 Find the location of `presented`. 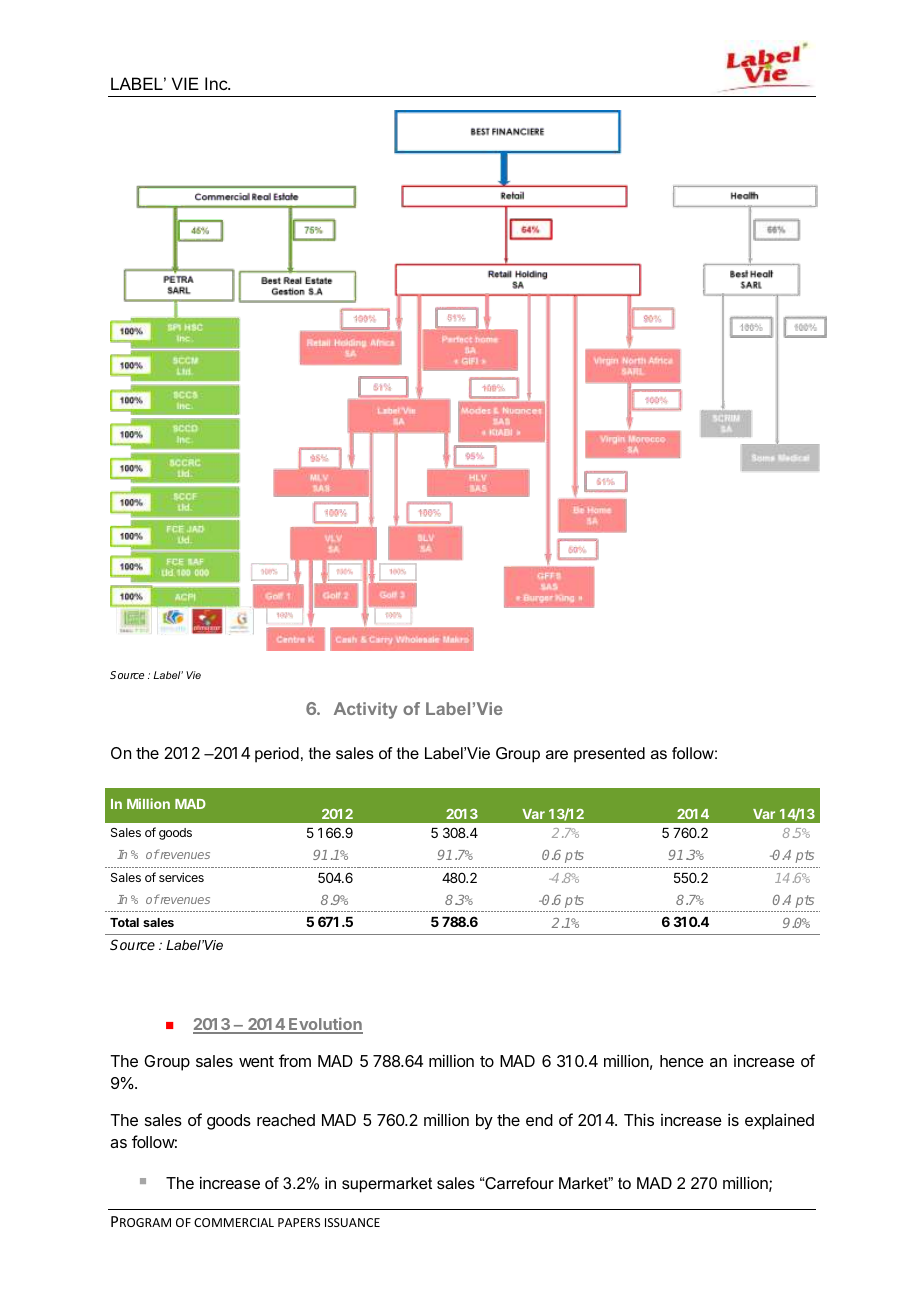

presented is located at coordinates (609, 755).
